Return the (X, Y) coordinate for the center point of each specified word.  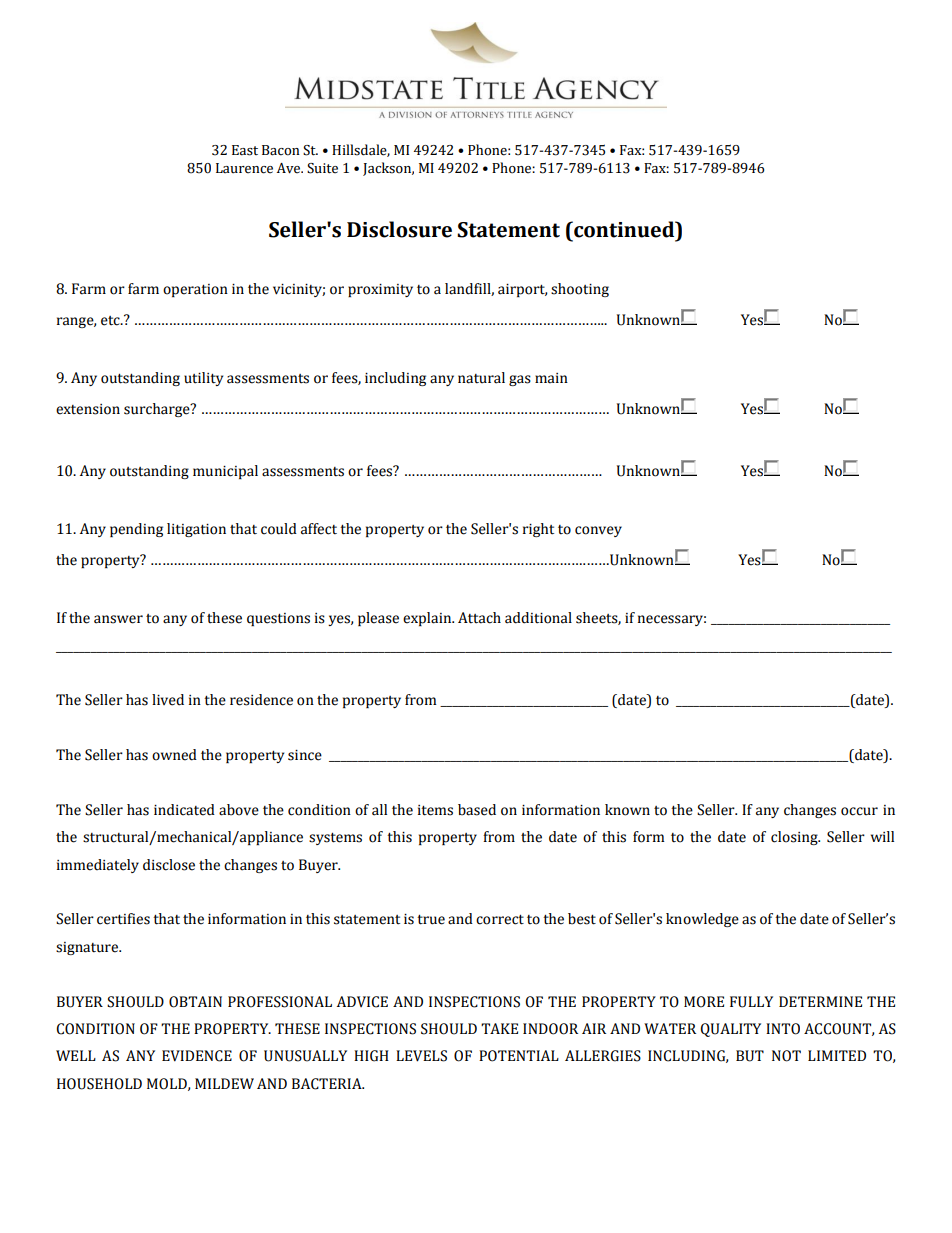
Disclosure (399, 229)
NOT (786, 1056)
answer (118, 619)
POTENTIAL (519, 1056)
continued (624, 229)
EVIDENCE (197, 1056)
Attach (479, 618)
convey (598, 531)
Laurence (244, 168)
